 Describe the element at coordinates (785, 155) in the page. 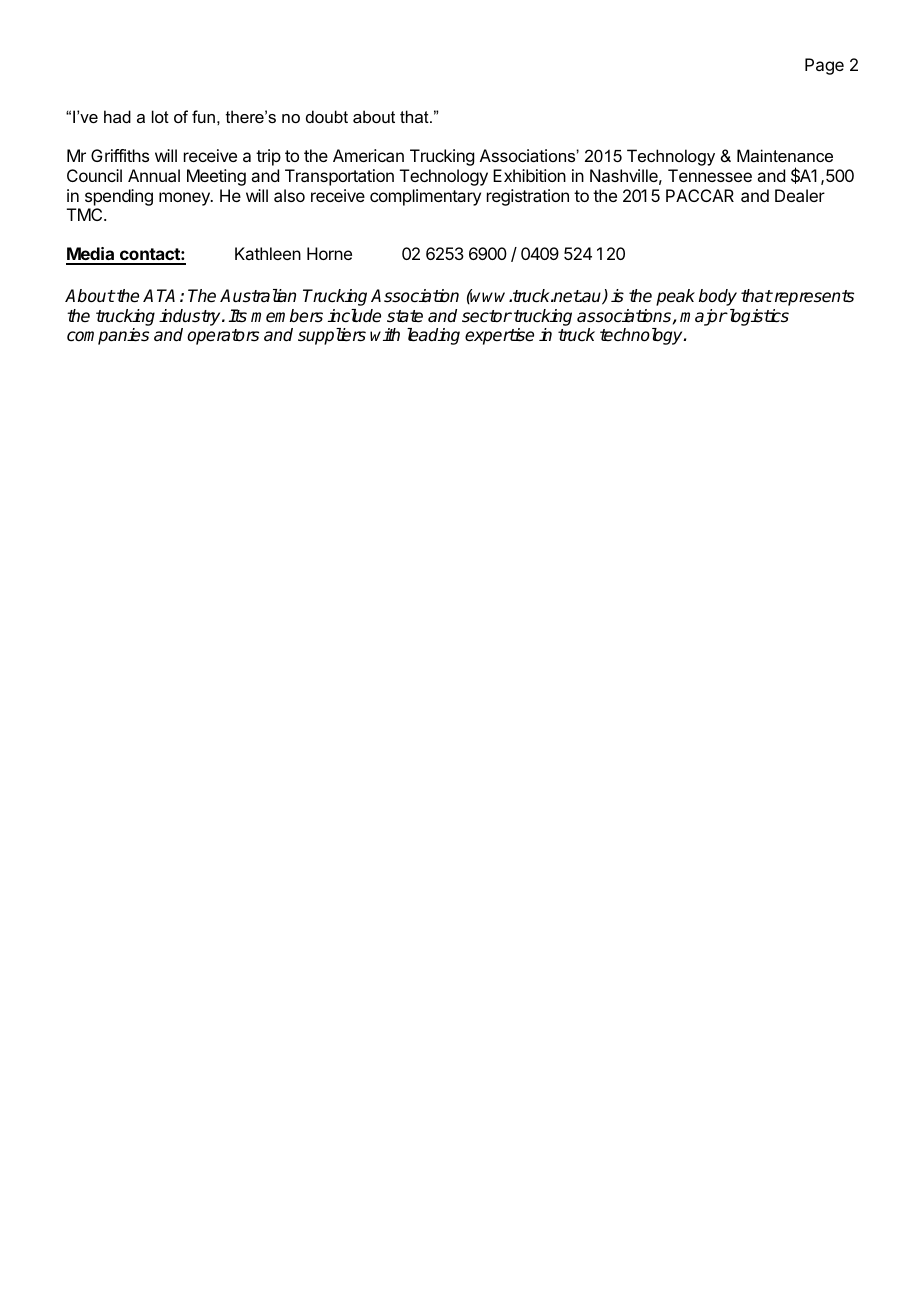

I see `Maintenance` at that location.
